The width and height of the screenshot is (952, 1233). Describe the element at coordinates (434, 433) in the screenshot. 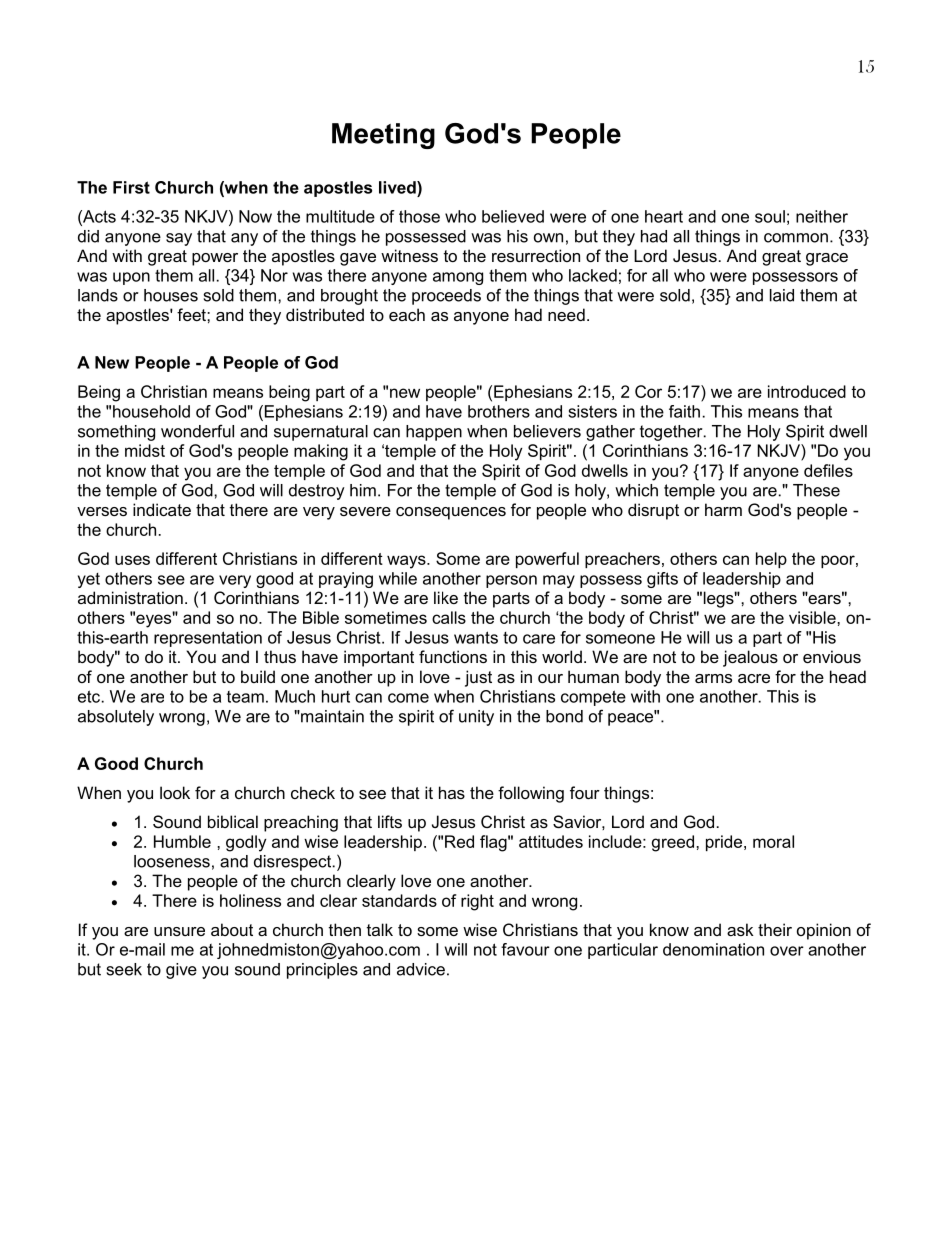

I see `happen` at that location.
